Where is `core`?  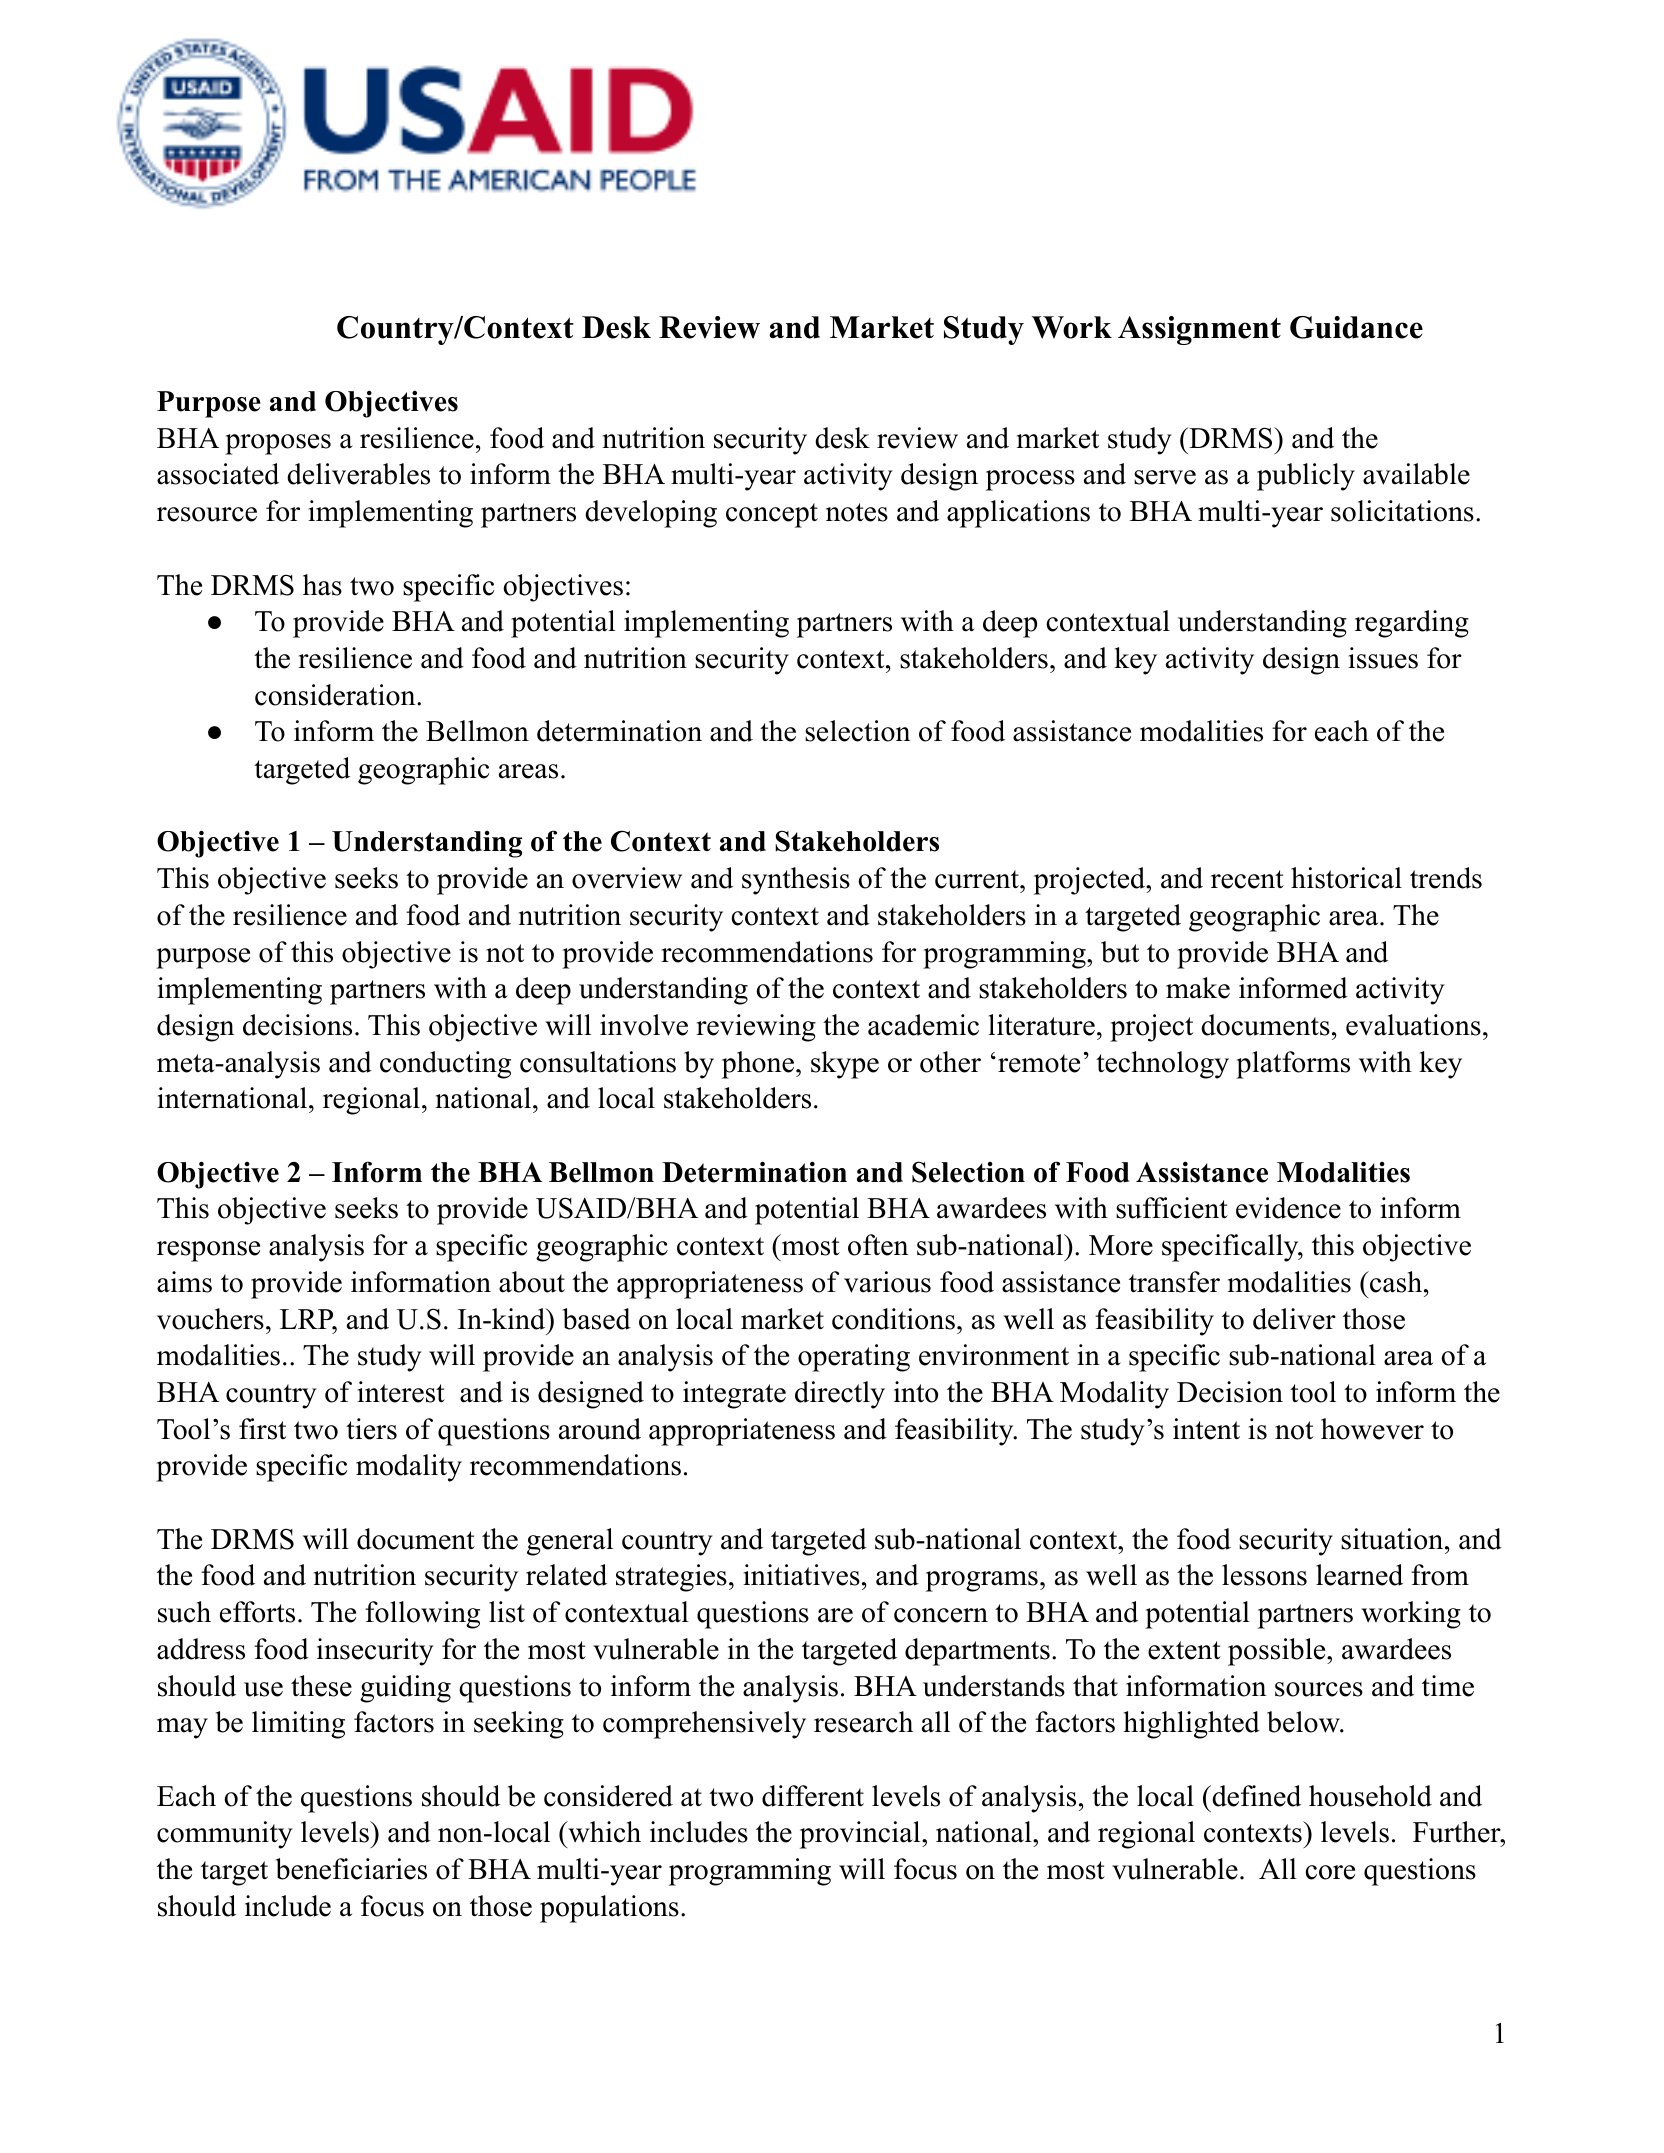 core is located at coordinates (1330, 1872).
